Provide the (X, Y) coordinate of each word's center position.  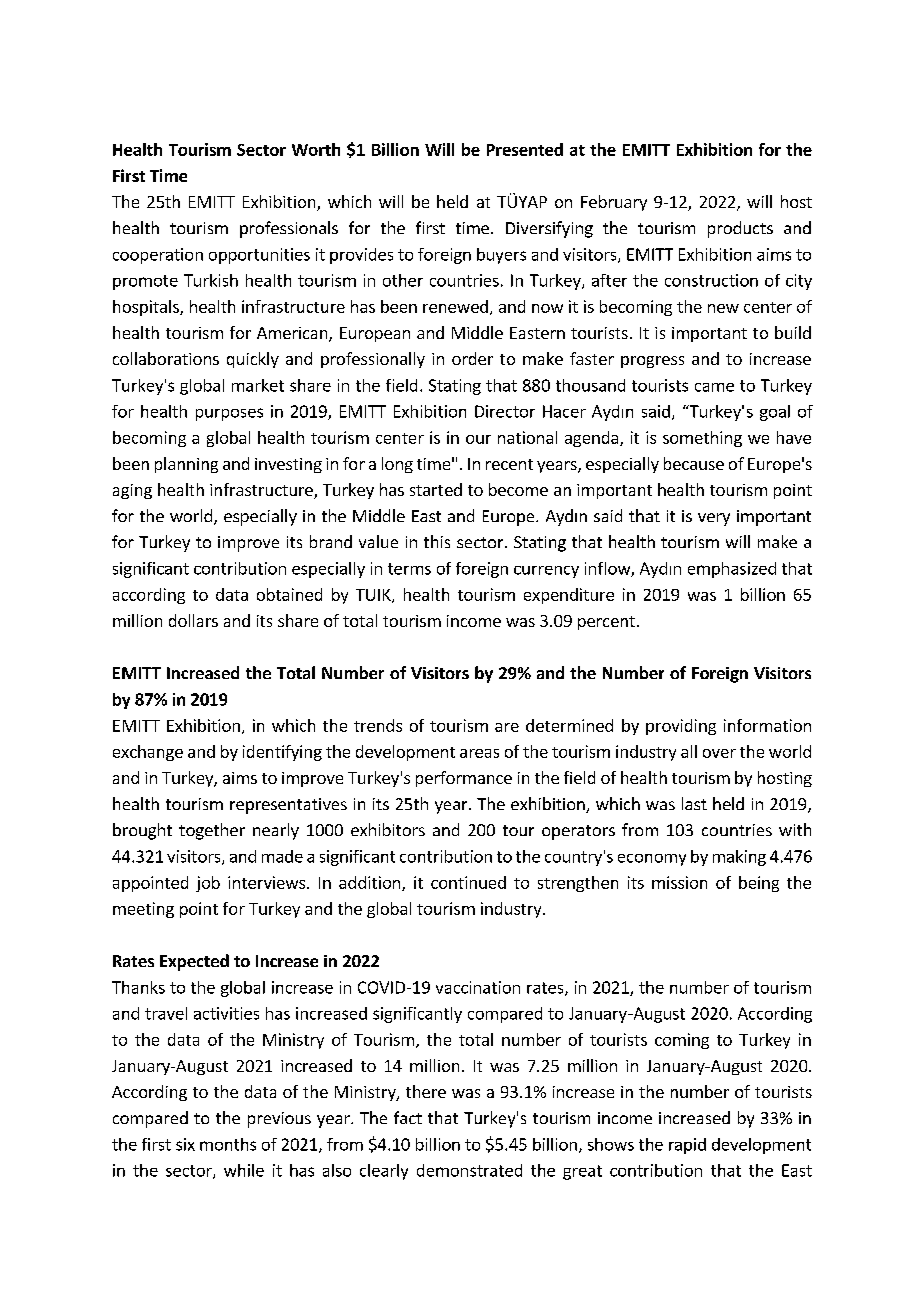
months (228, 1144)
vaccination (478, 987)
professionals (289, 229)
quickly (253, 360)
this (437, 541)
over (719, 753)
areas (479, 753)
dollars (193, 620)
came (714, 387)
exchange (148, 753)
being (759, 884)
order (472, 358)
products (740, 229)
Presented (525, 149)
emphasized (732, 570)
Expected (194, 962)
